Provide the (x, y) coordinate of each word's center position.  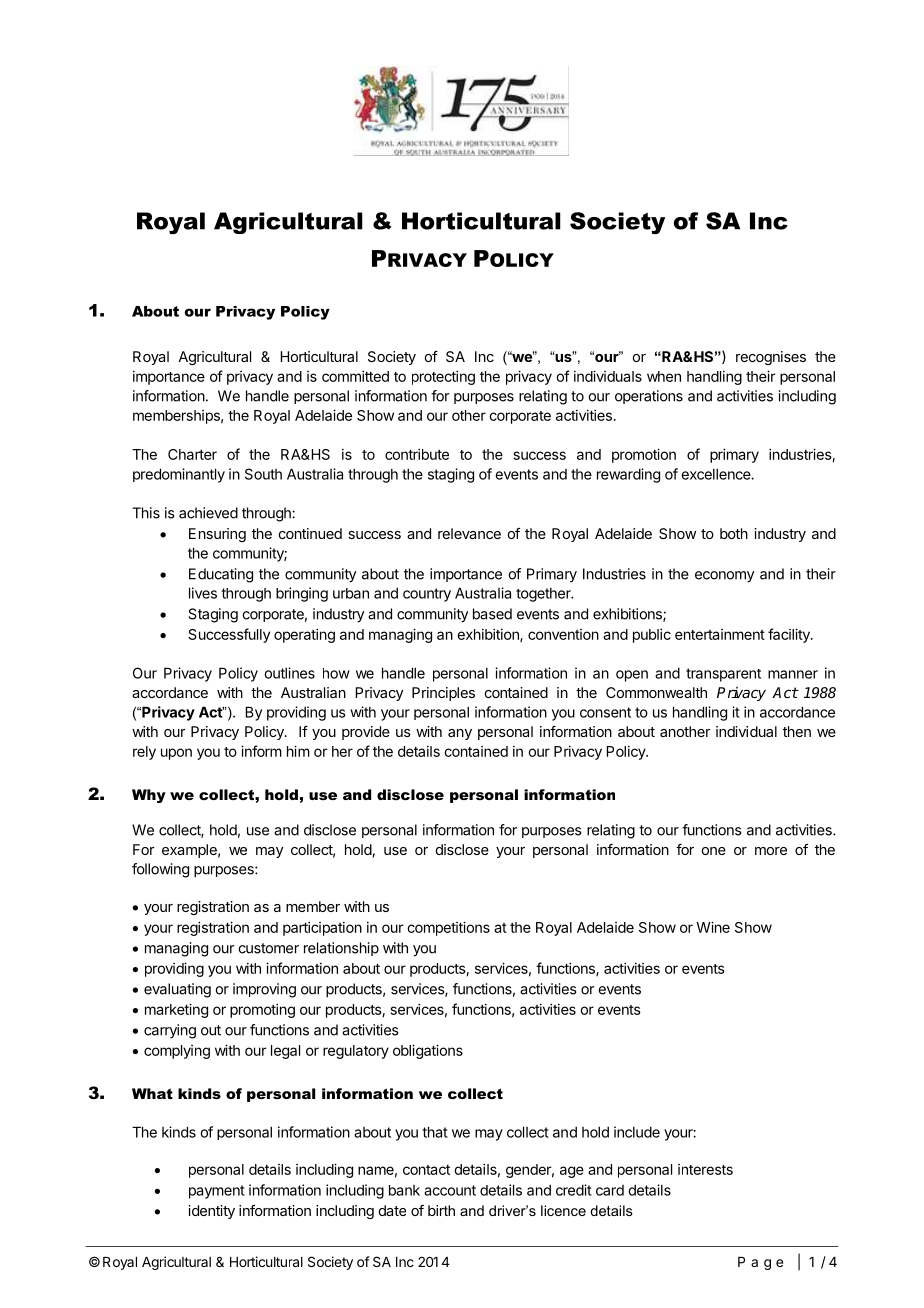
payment (217, 1192)
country (427, 595)
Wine (713, 927)
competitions (448, 928)
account (450, 1190)
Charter (192, 454)
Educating (221, 575)
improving (264, 990)
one (714, 851)
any (460, 734)
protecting (443, 377)
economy (724, 577)
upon (176, 754)
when (664, 376)
